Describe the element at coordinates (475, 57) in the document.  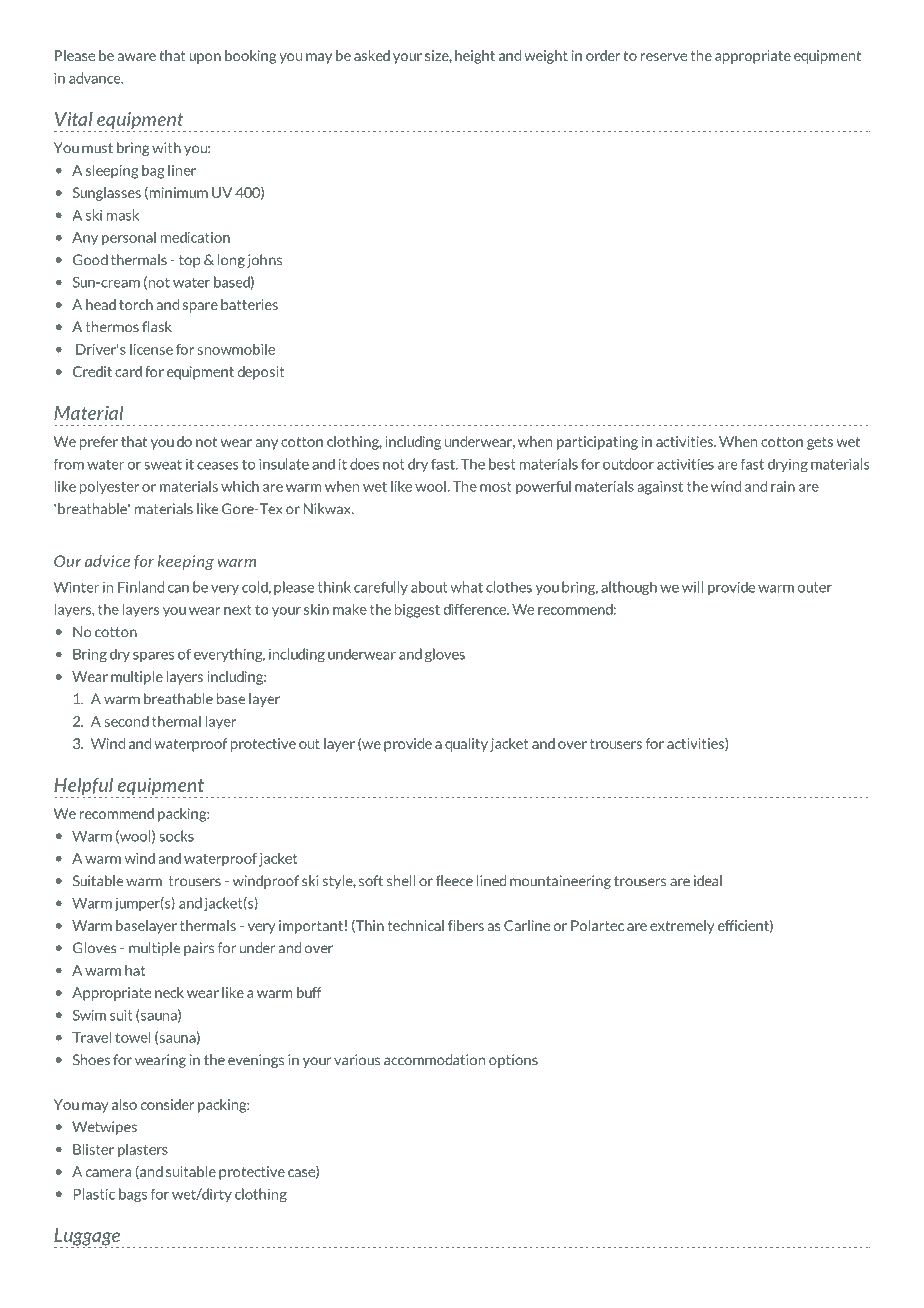
I see `height` at that location.
